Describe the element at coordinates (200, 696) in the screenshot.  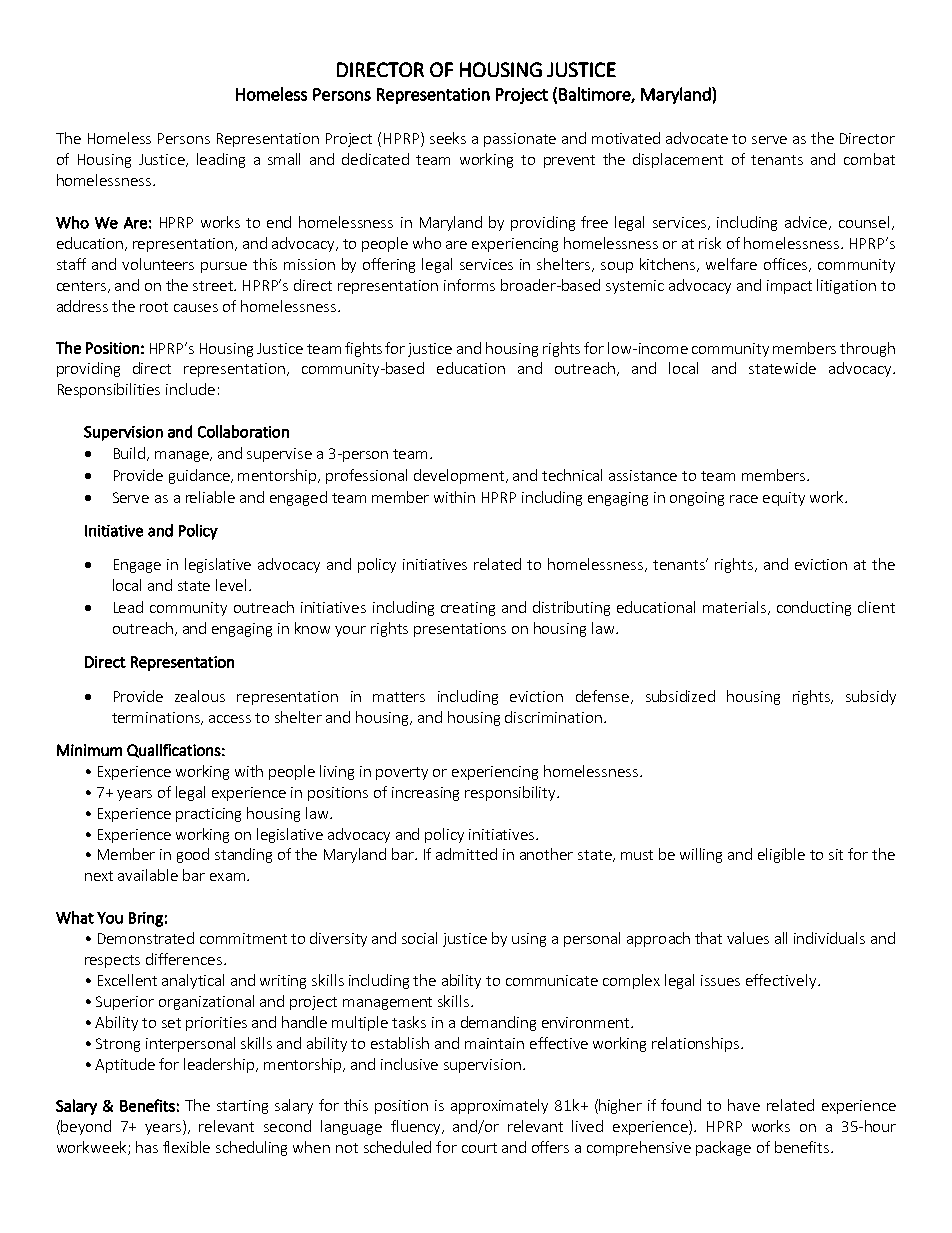
I see `zealous` at that location.
